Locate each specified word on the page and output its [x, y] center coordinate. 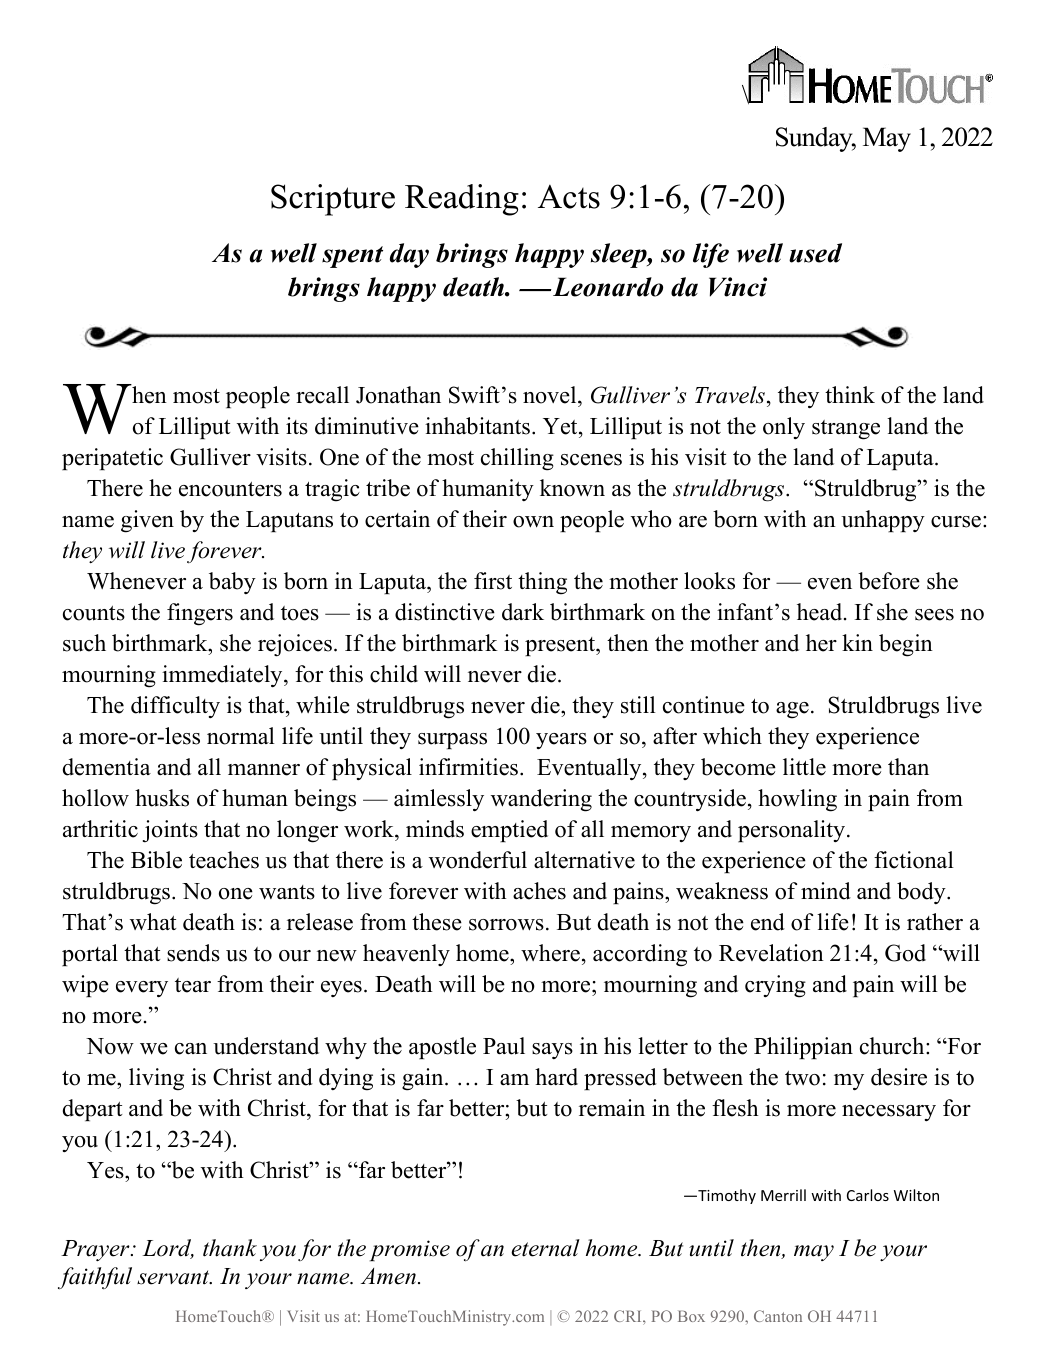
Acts [569, 196]
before [889, 581]
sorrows [506, 925]
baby [232, 583]
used [815, 253]
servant [174, 1277]
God [905, 953]
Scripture [333, 200]
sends [193, 953]
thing [542, 583]
